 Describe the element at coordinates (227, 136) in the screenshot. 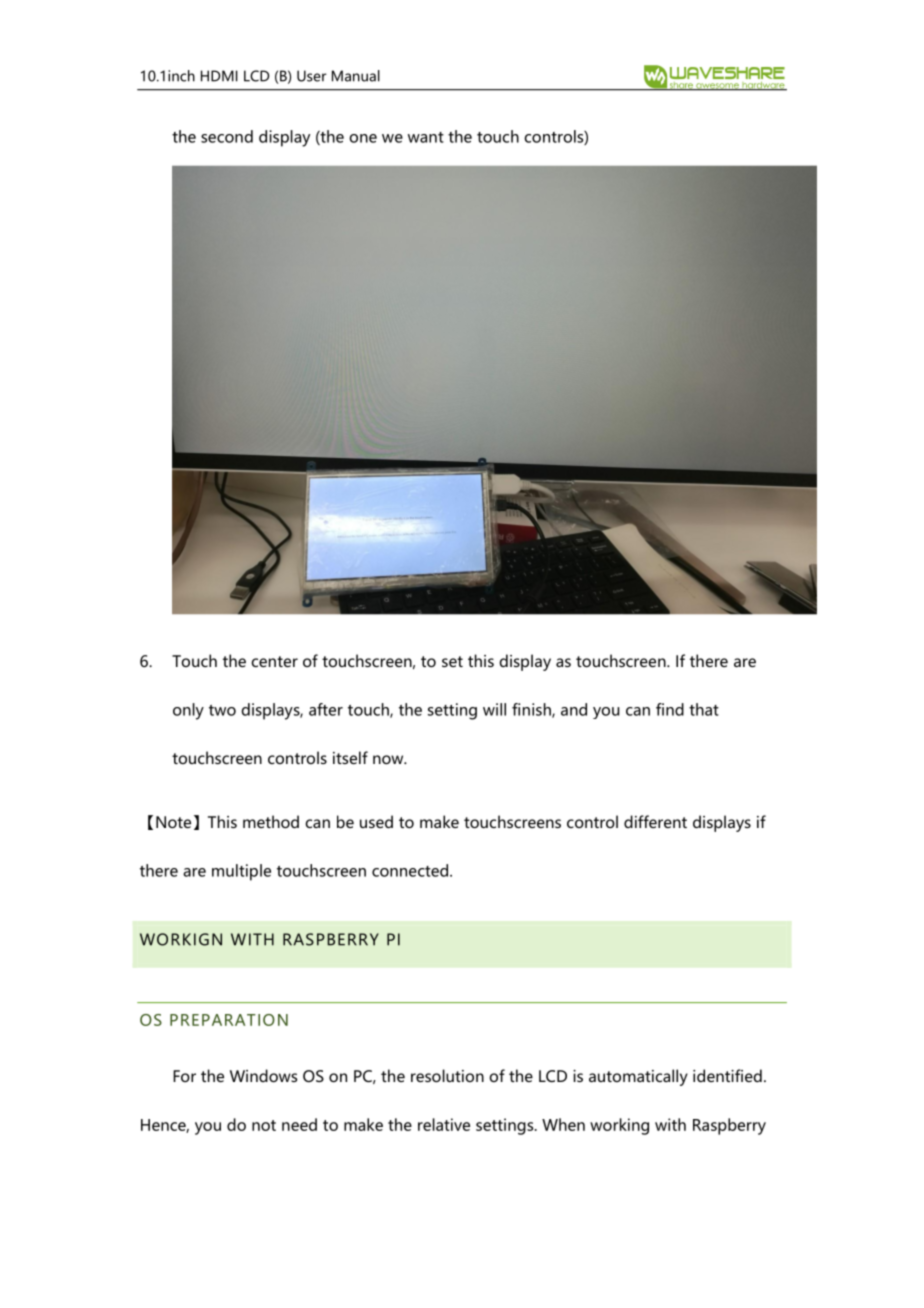

I see `second` at that location.
